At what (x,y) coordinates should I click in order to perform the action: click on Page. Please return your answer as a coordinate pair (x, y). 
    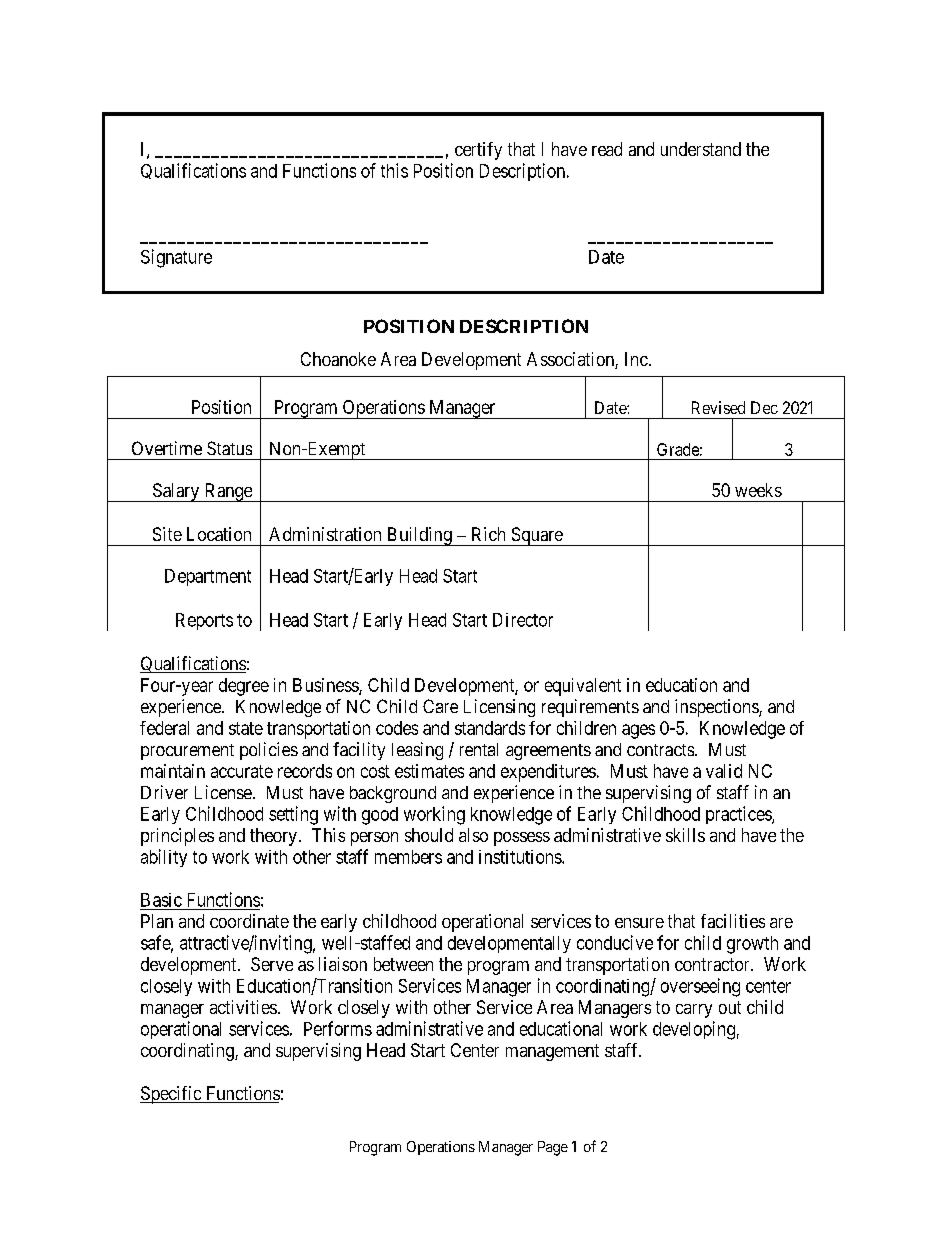
    Looking at the image, I should click on (553, 1148).
